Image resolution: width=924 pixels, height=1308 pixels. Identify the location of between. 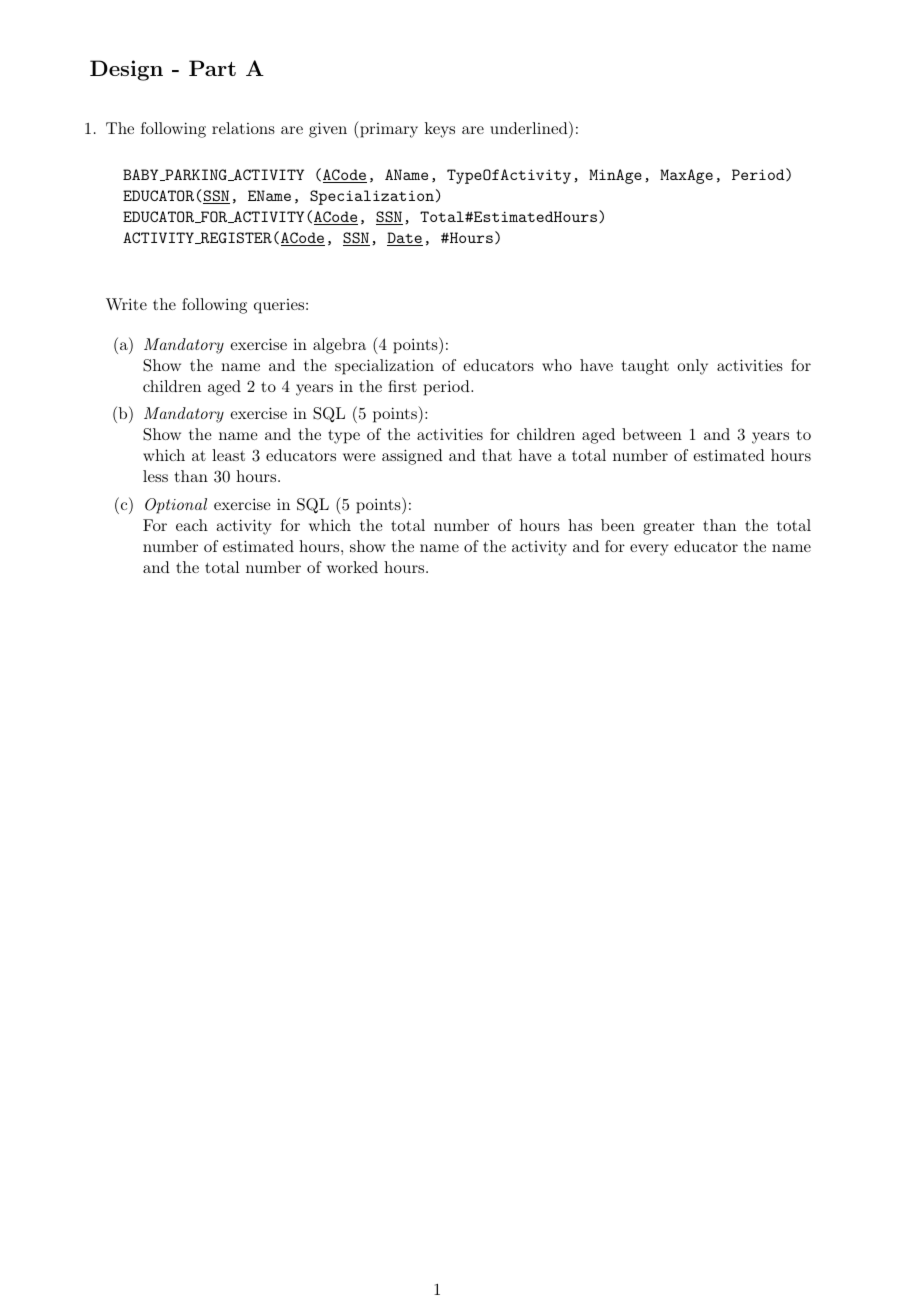
(652, 434).
